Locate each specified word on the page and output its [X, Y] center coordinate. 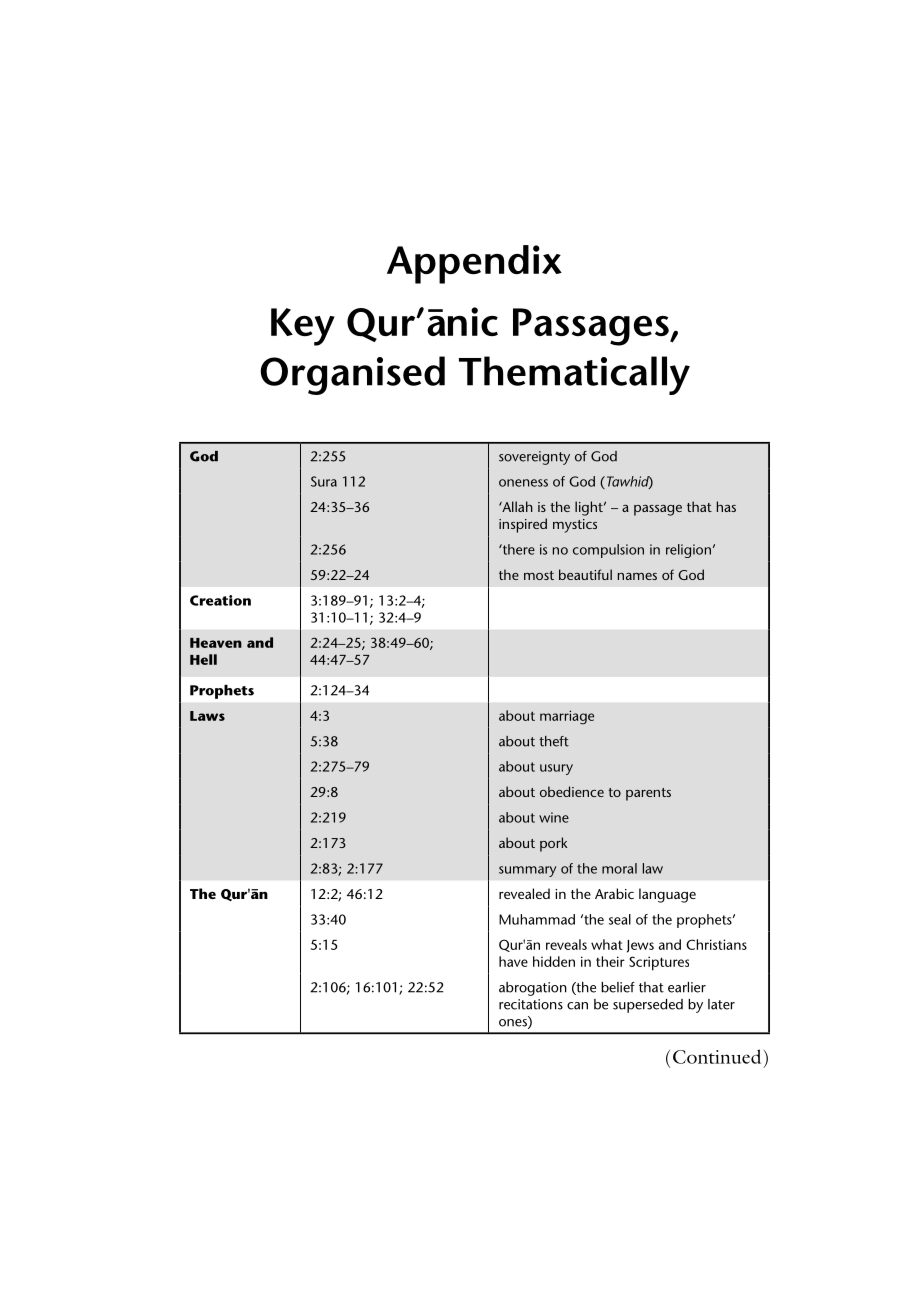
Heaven [216, 643]
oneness [523, 483]
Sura [324, 481]
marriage [567, 717]
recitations [531, 1004]
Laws [207, 716]
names [637, 576]
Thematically [574, 375]
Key [303, 327]
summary [527, 871]
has [726, 506]
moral [619, 868]
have [513, 961]
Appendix [474, 264]
